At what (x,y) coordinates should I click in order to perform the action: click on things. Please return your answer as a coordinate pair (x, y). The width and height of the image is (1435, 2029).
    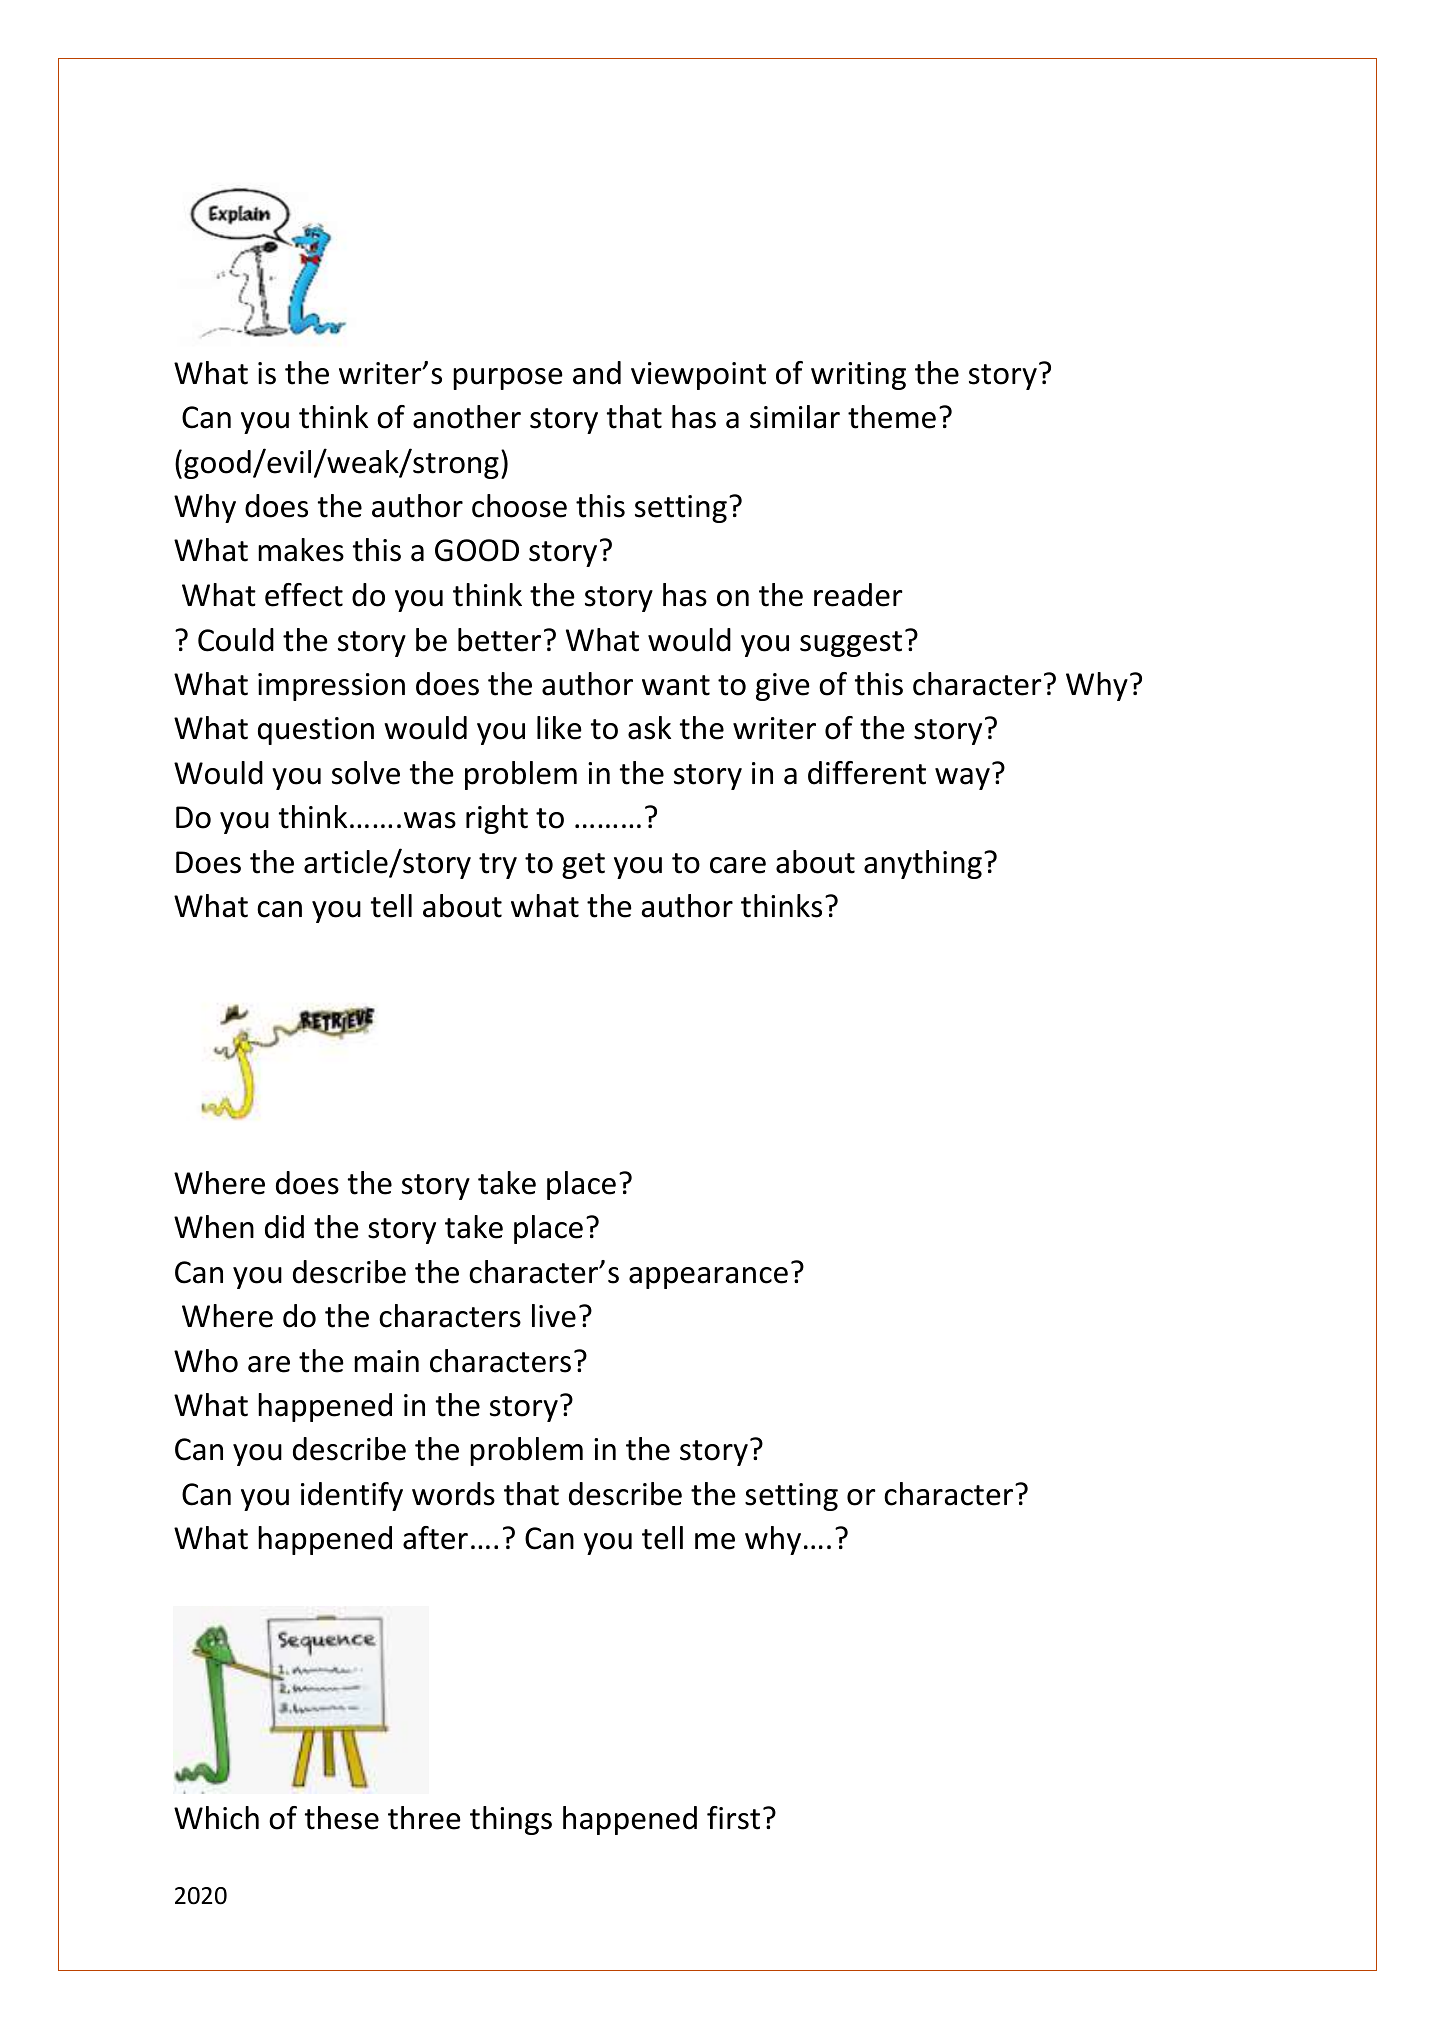
    Looking at the image, I should click on (511, 1820).
